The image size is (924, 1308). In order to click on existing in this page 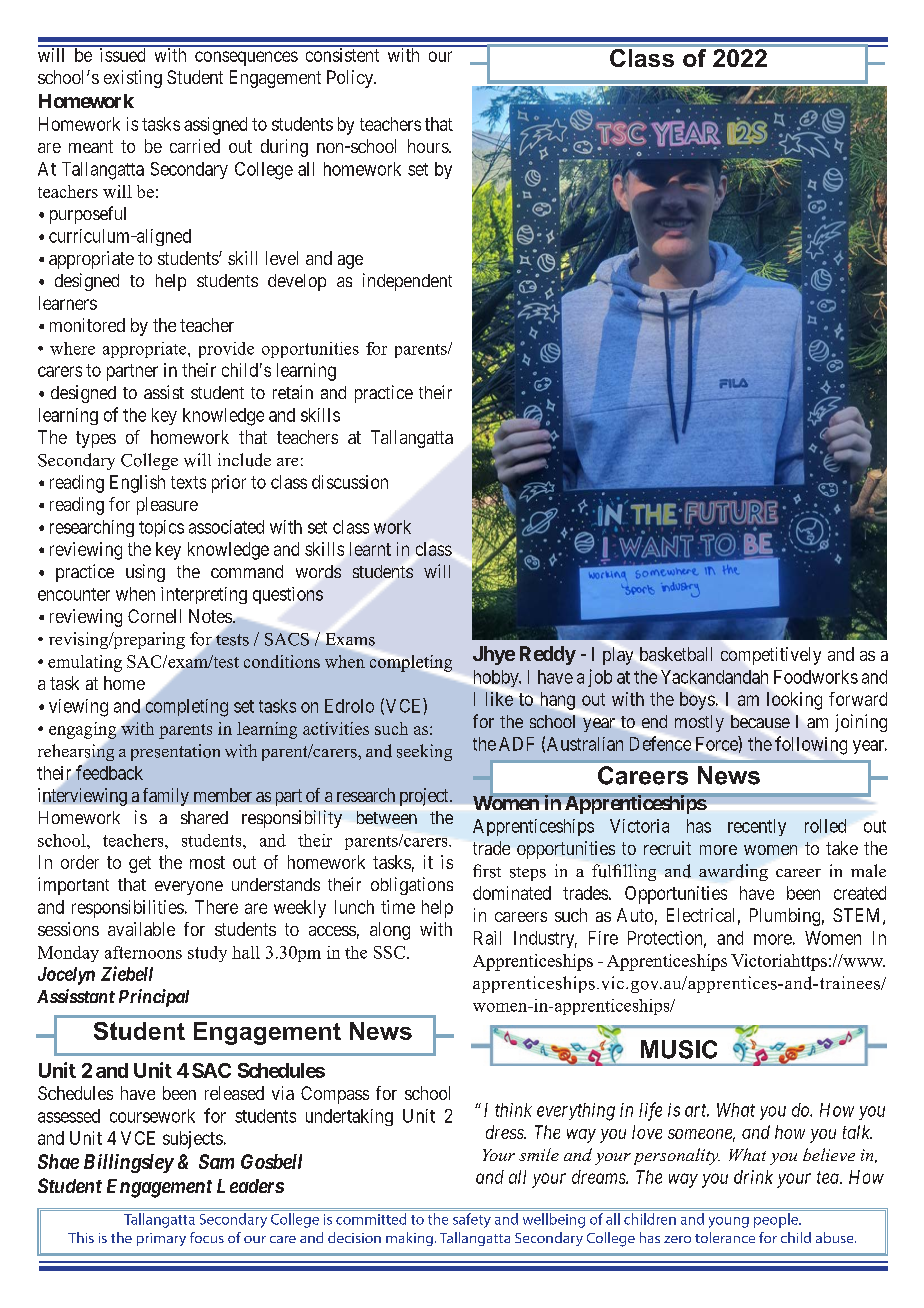, I will do `click(133, 79)`.
